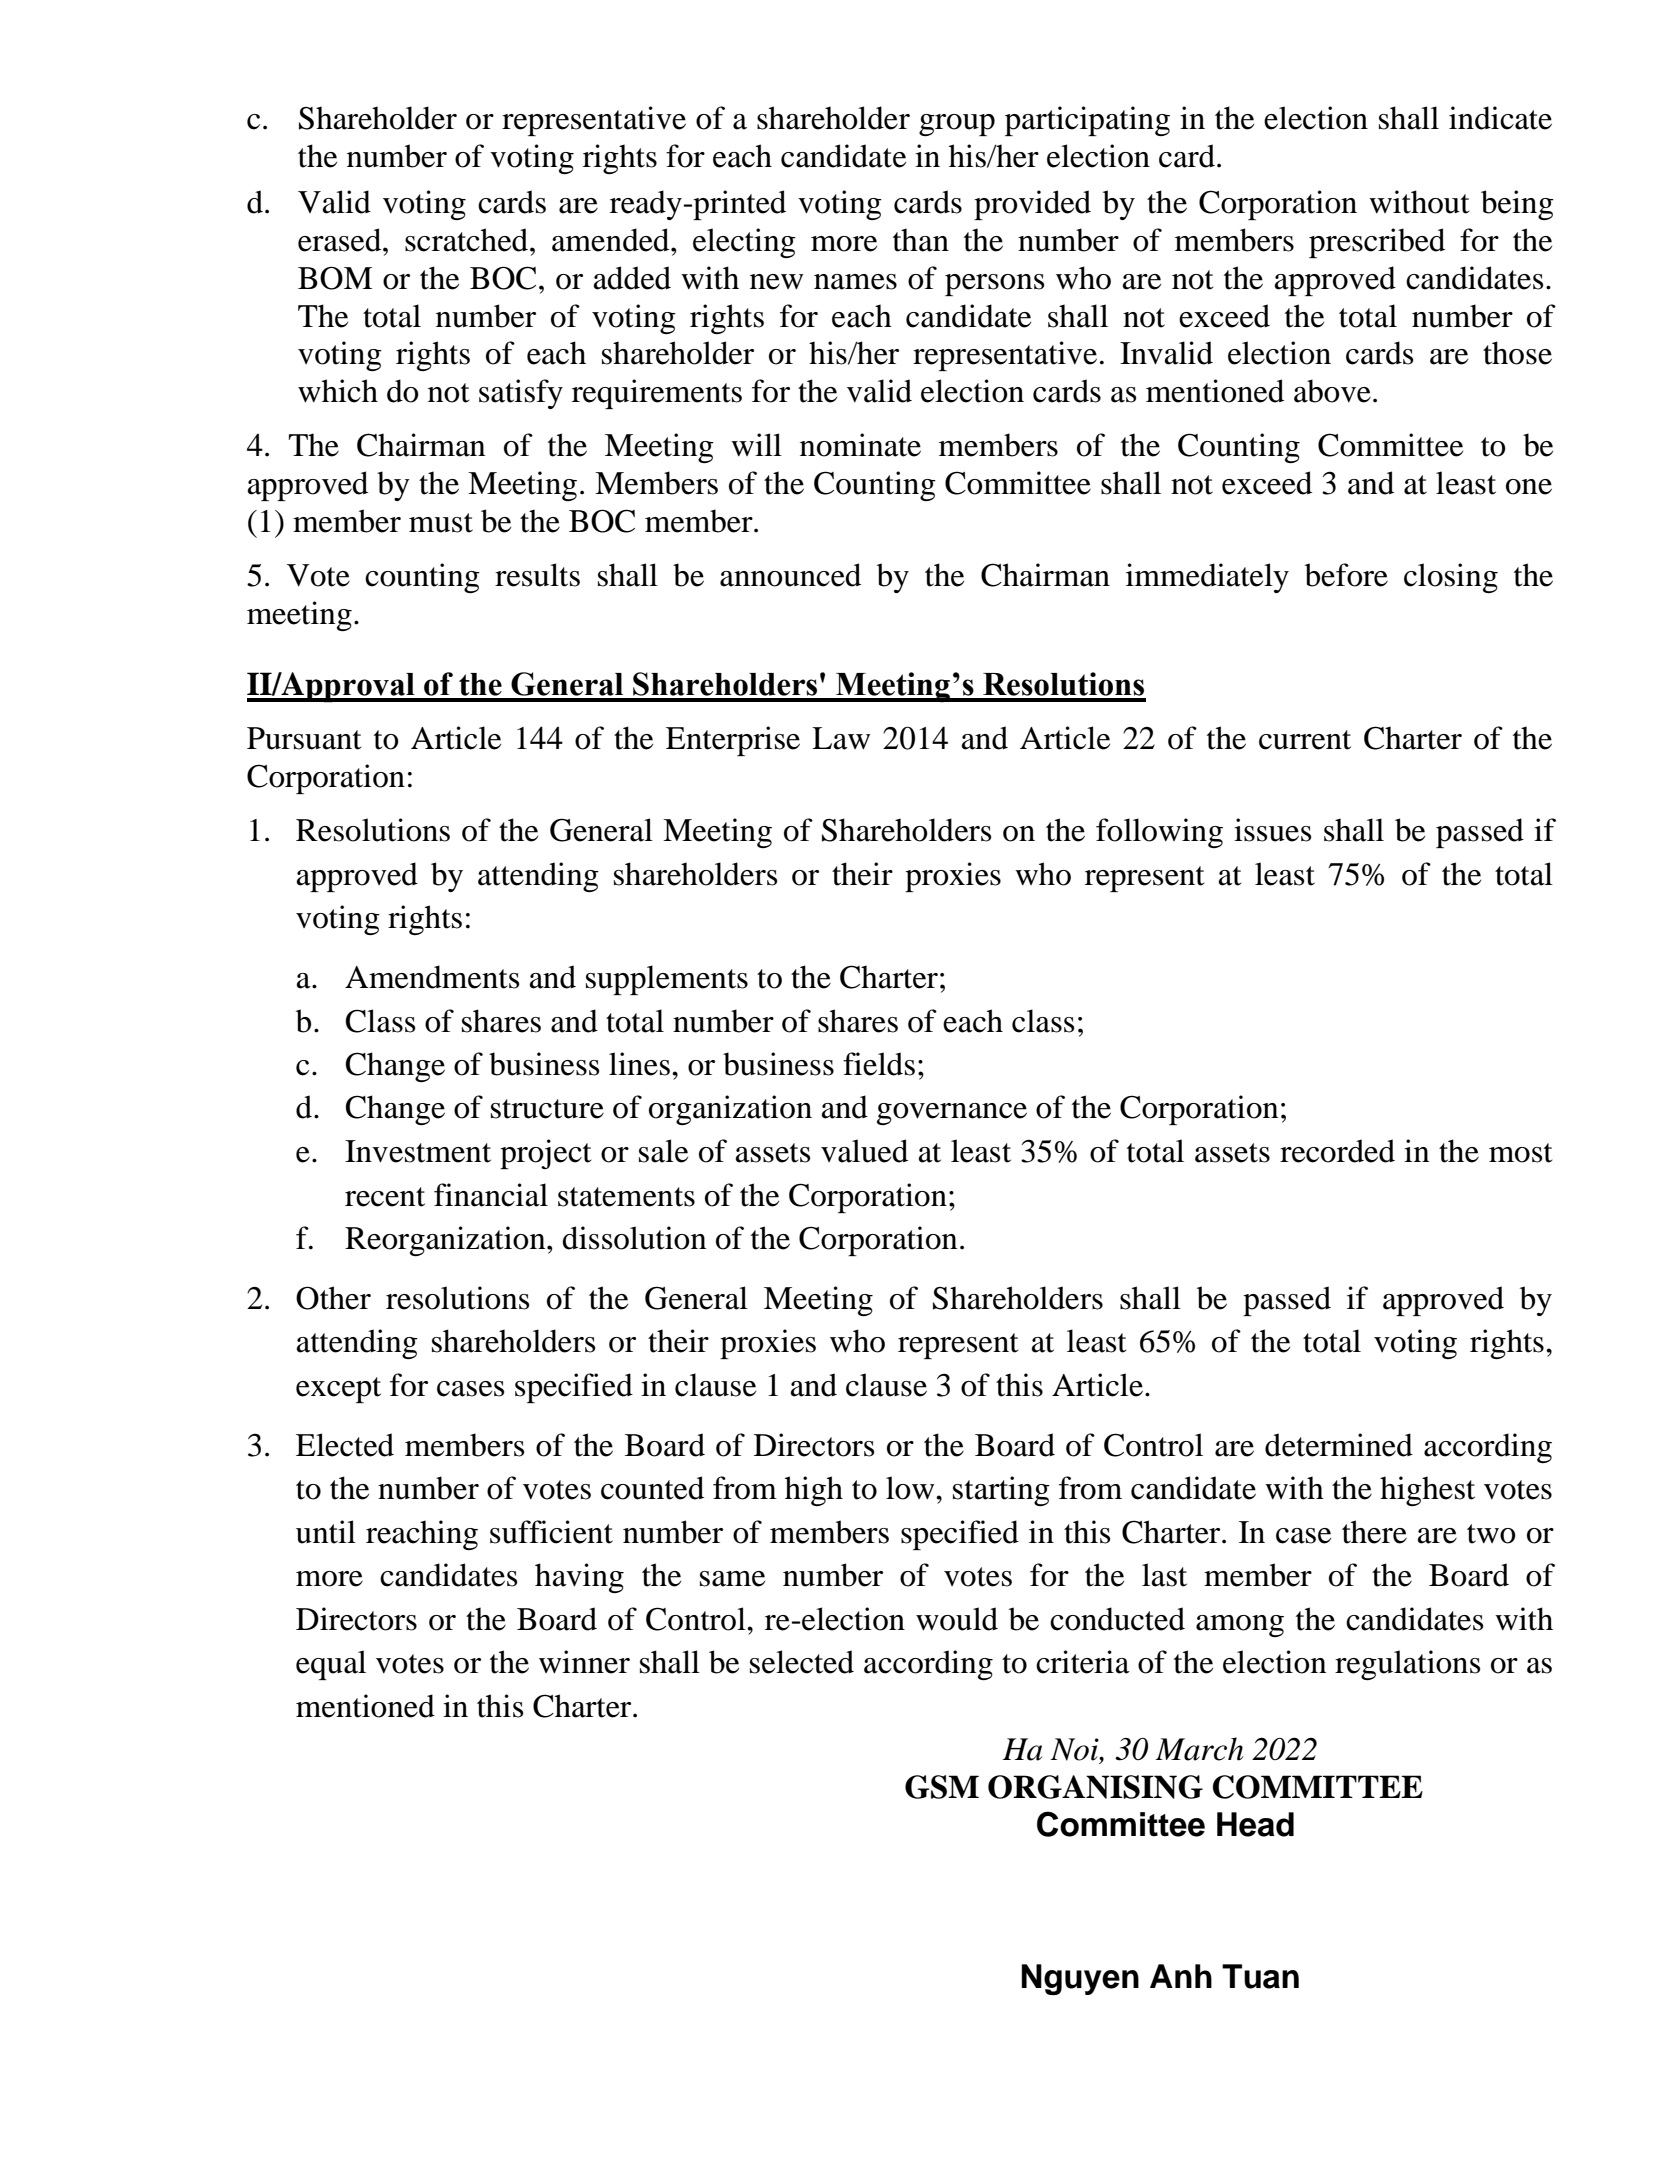 This screenshot has height=2170, width=1677. I want to click on Amendments, so click(432, 977).
